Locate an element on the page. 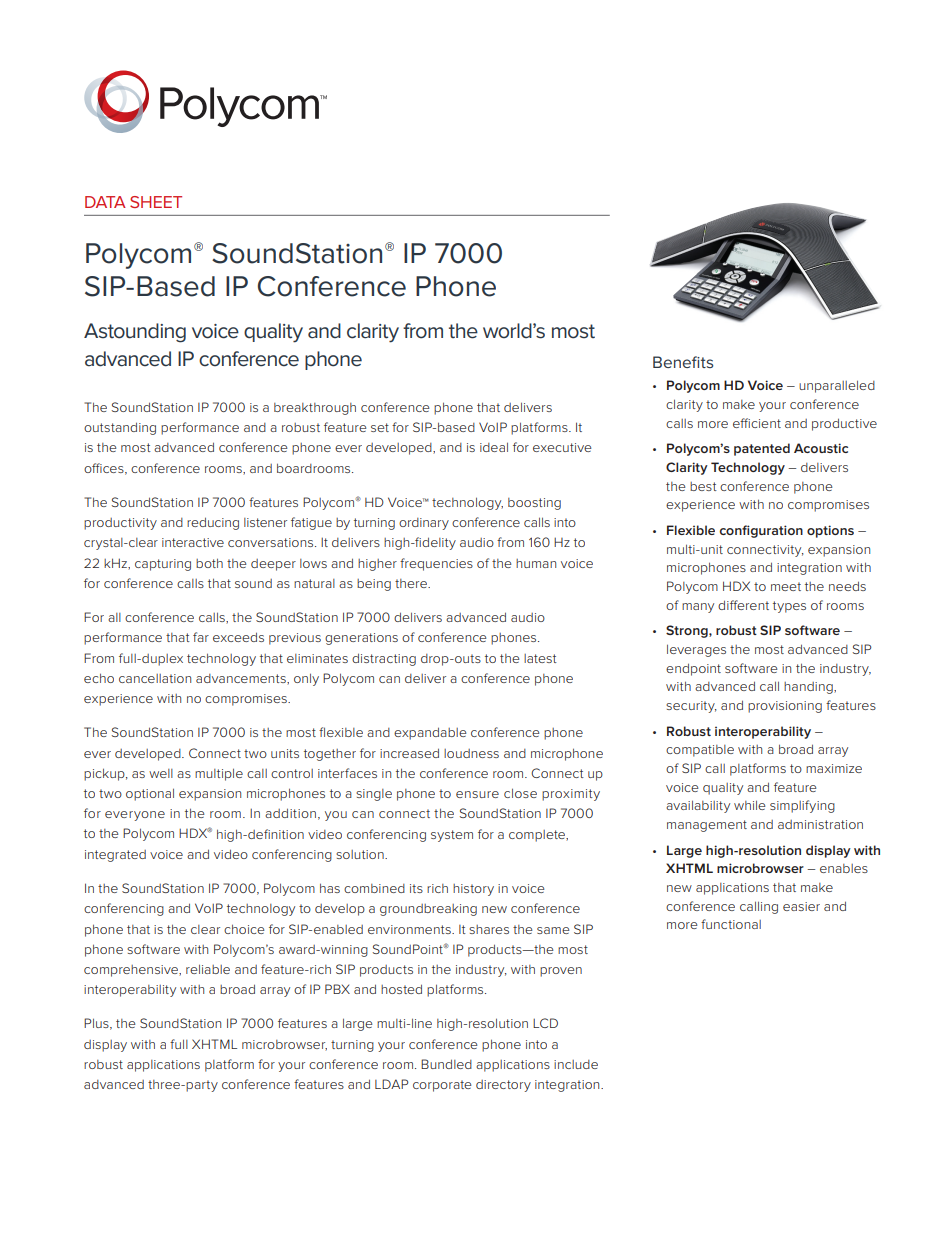  sheet is located at coordinates (156, 202).
